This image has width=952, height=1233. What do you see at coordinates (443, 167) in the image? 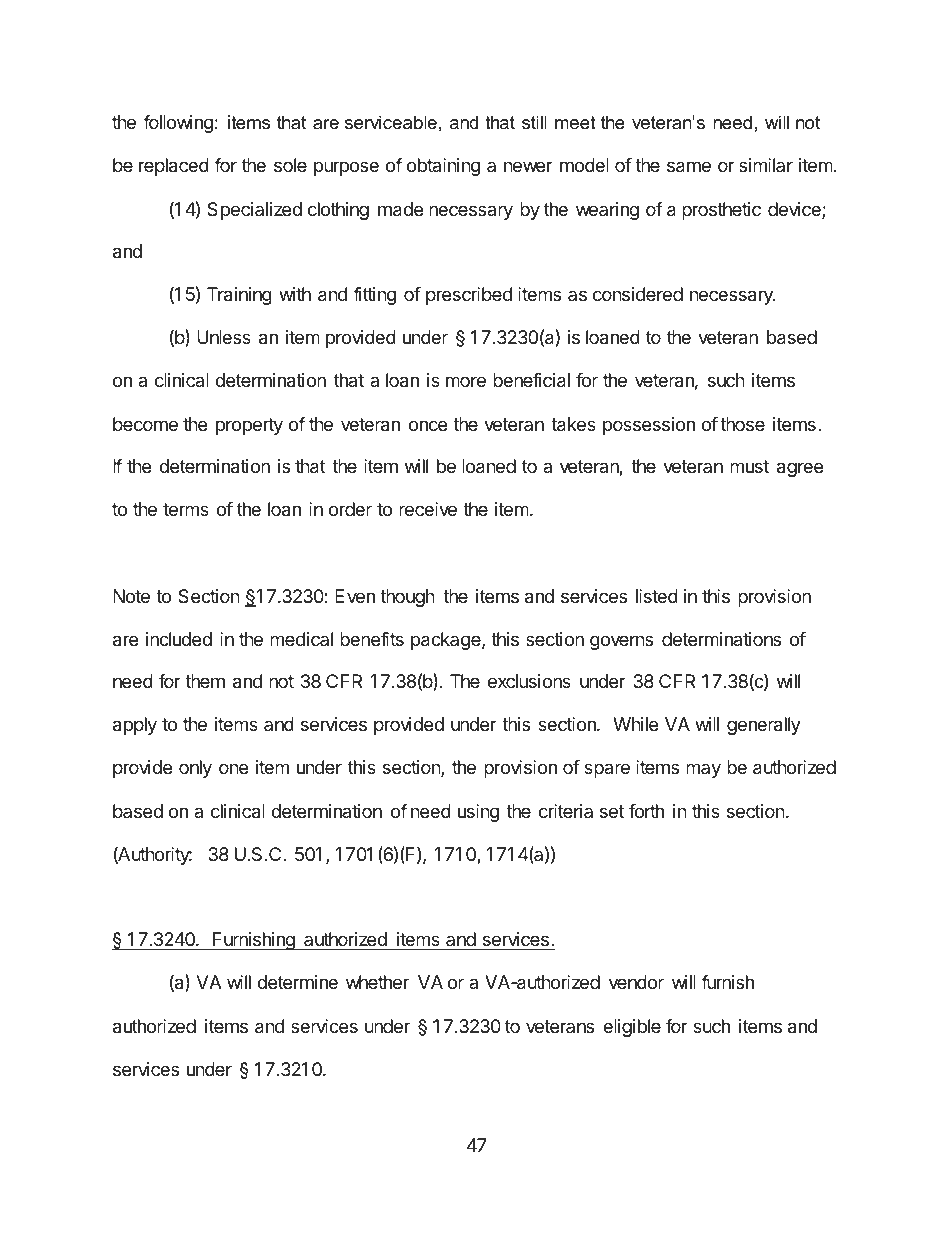
I see `obtaining` at bounding box center [443, 167].
